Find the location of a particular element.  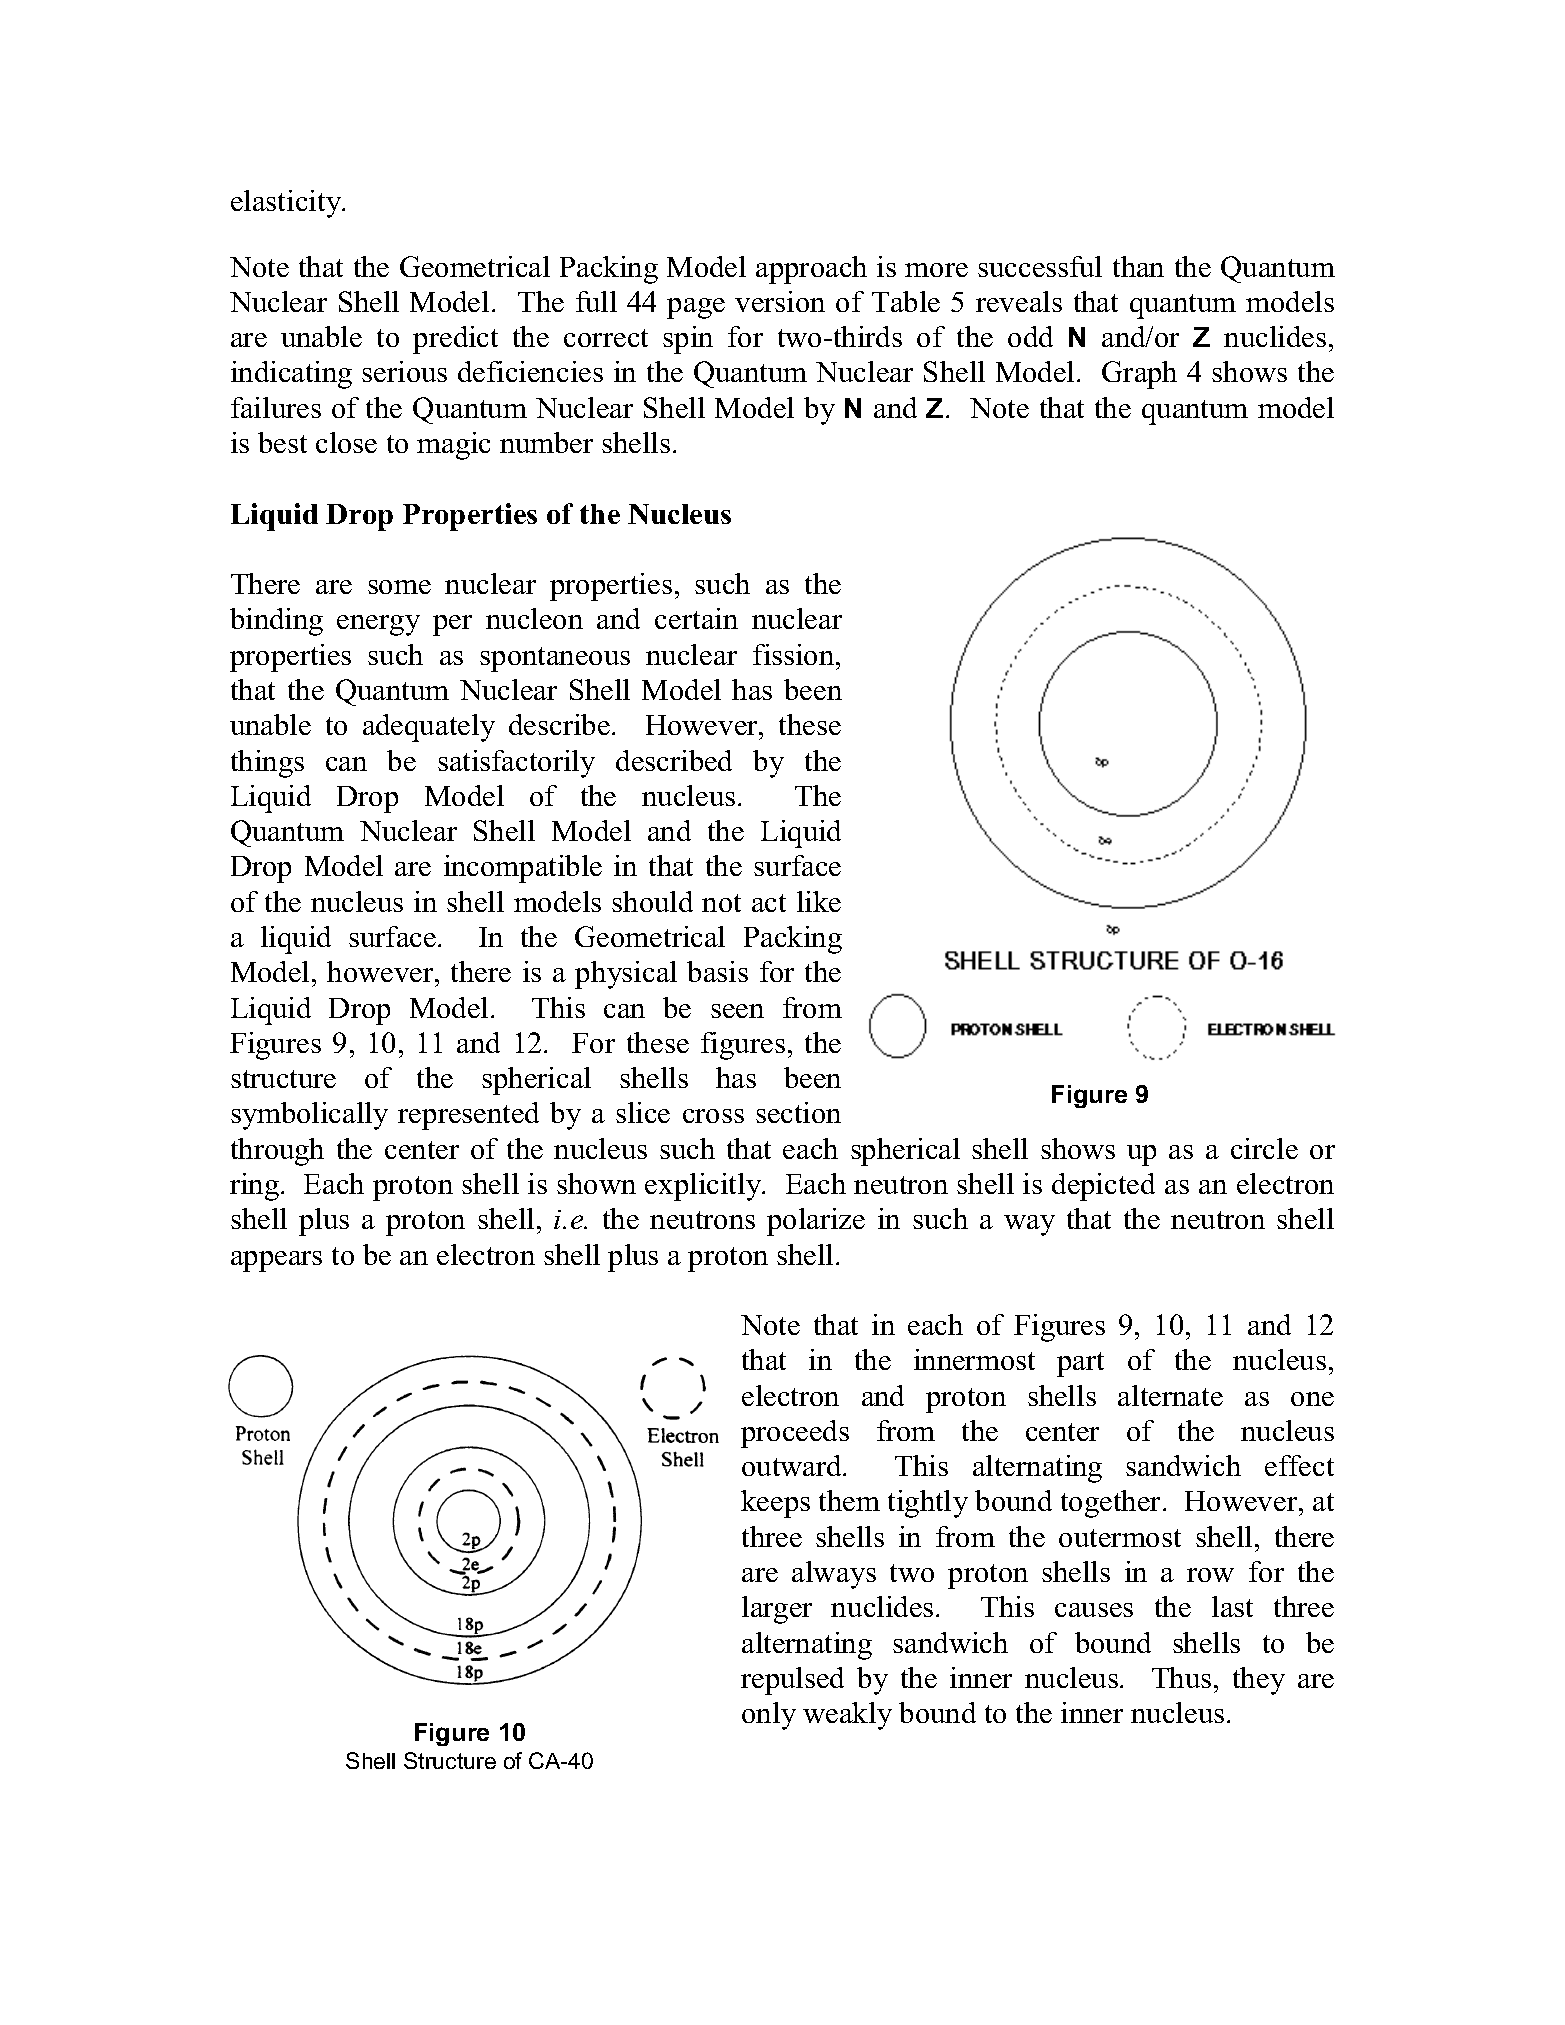

than is located at coordinates (1138, 266).
